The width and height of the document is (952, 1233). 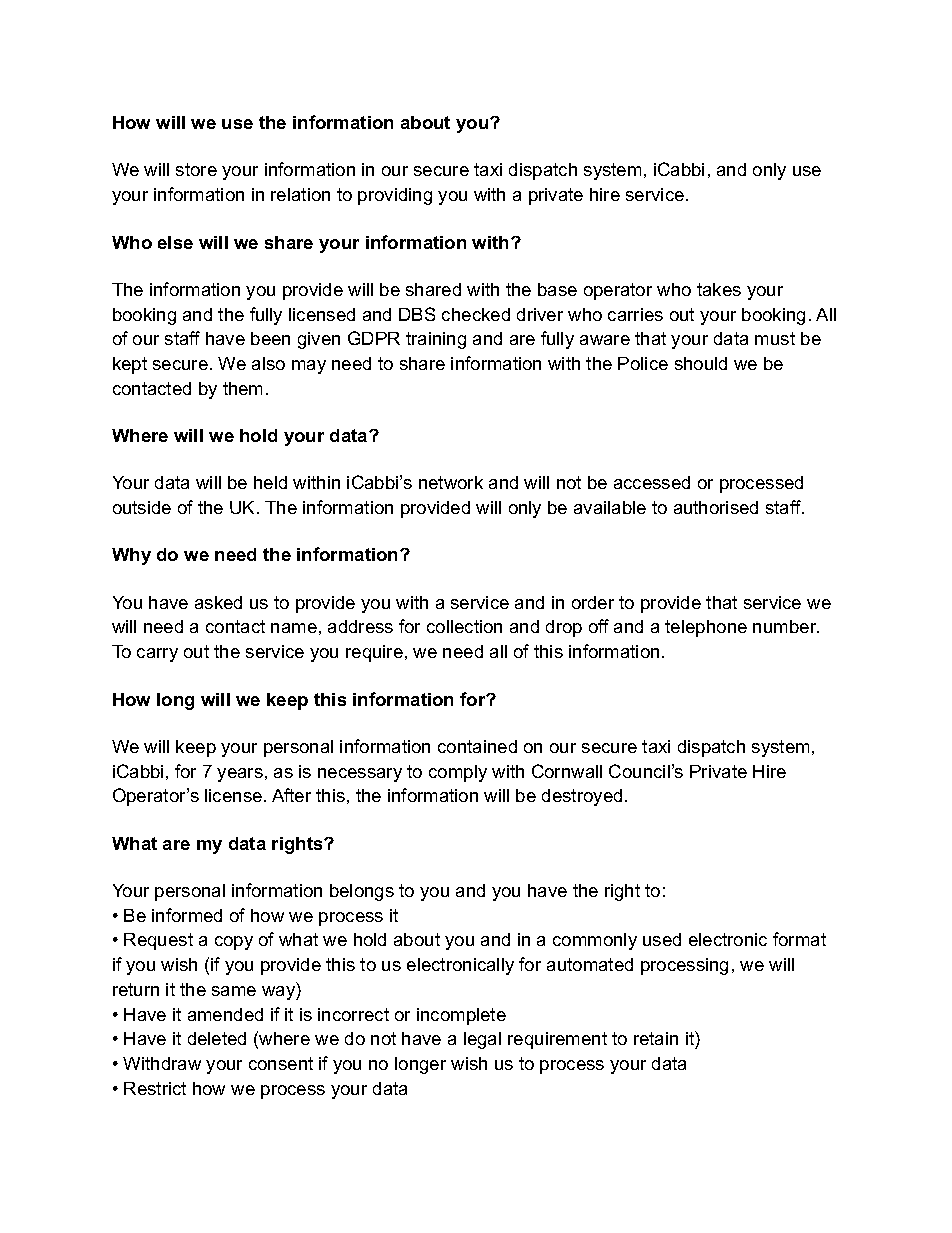 I want to click on asked, so click(x=218, y=602).
